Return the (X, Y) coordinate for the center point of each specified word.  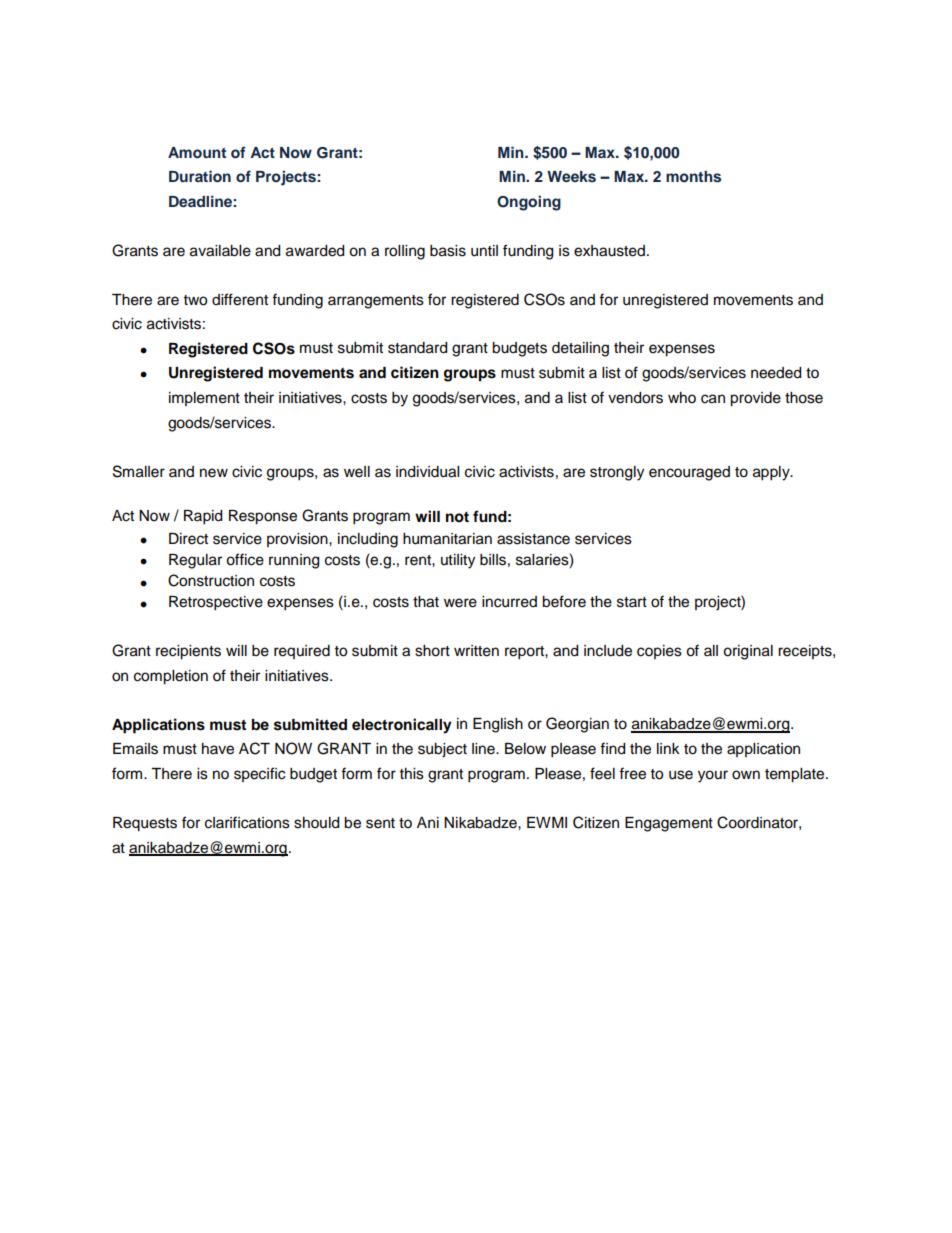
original (748, 652)
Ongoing (529, 203)
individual (427, 472)
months (693, 177)
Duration (200, 176)
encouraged (689, 473)
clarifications (247, 822)
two (195, 300)
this (412, 774)
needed (776, 373)
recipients (188, 652)
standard (417, 348)
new (214, 473)
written (476, 651)
